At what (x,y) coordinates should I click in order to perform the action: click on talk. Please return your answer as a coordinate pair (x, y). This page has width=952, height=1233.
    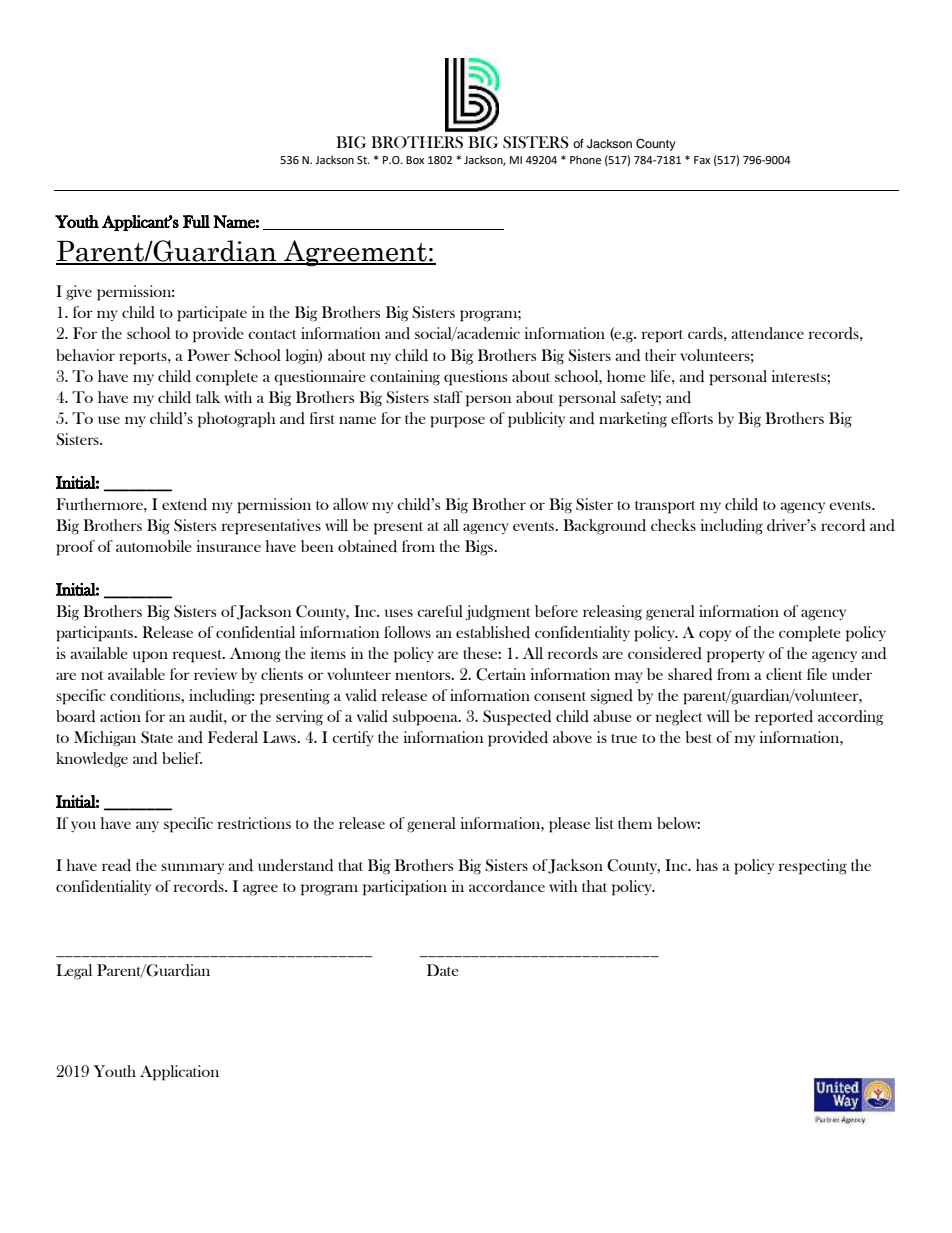
    Looking at the image, I should click on (208, 397).
